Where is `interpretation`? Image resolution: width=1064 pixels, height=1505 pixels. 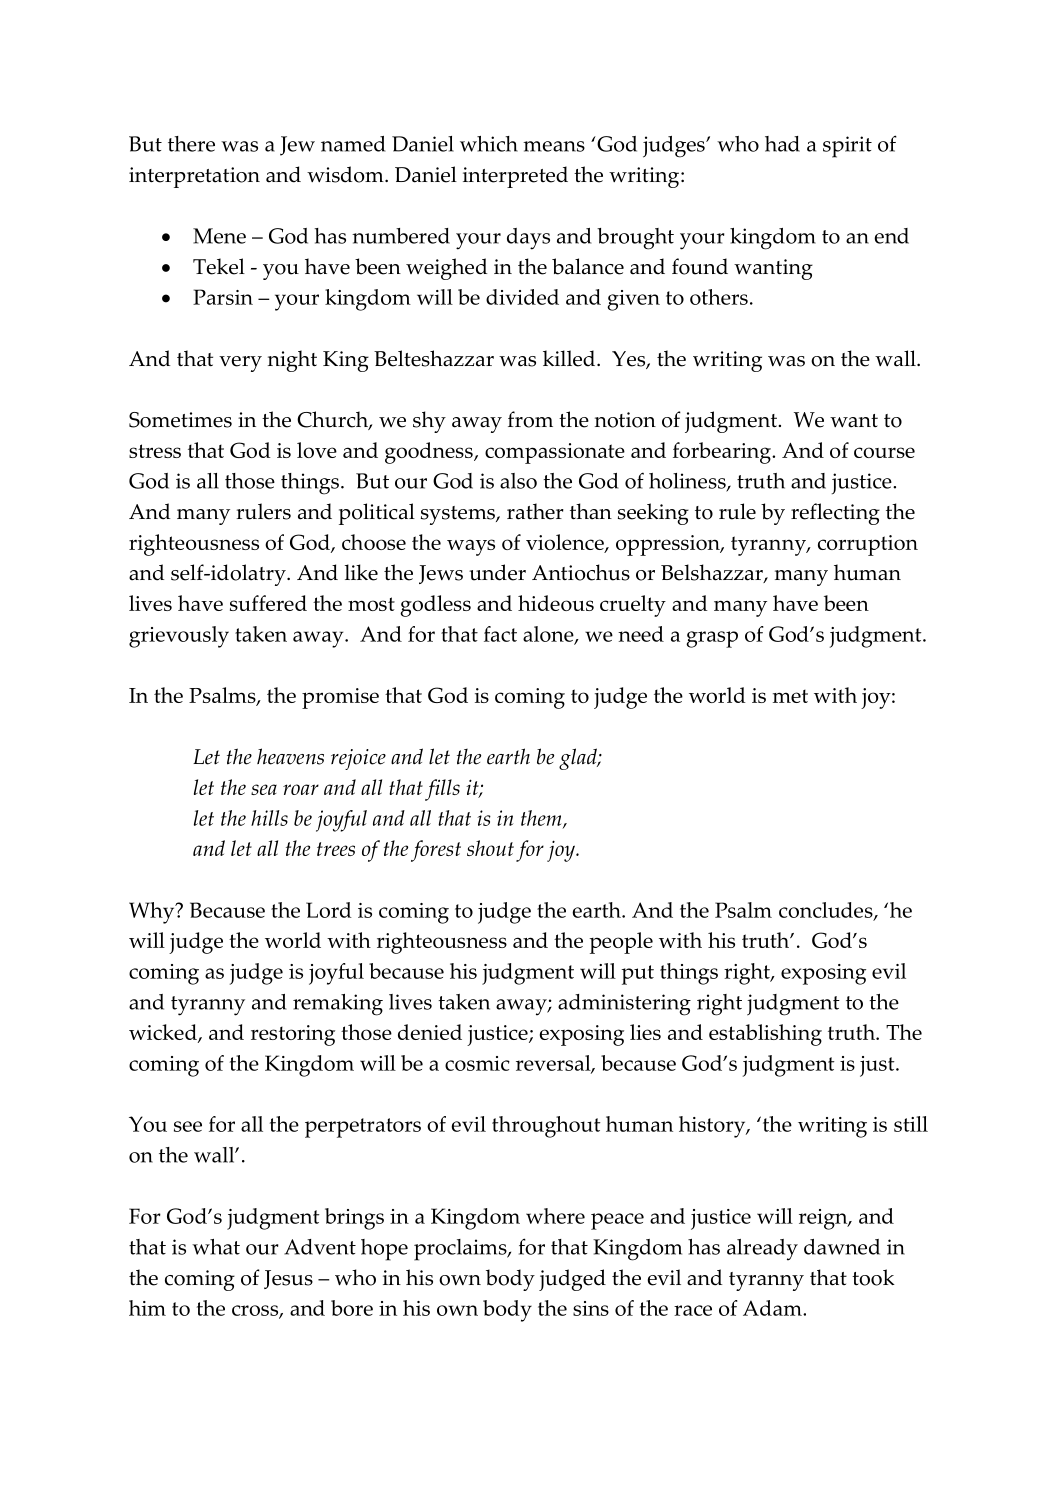
interpretation is located at coordinates (194, 177).
